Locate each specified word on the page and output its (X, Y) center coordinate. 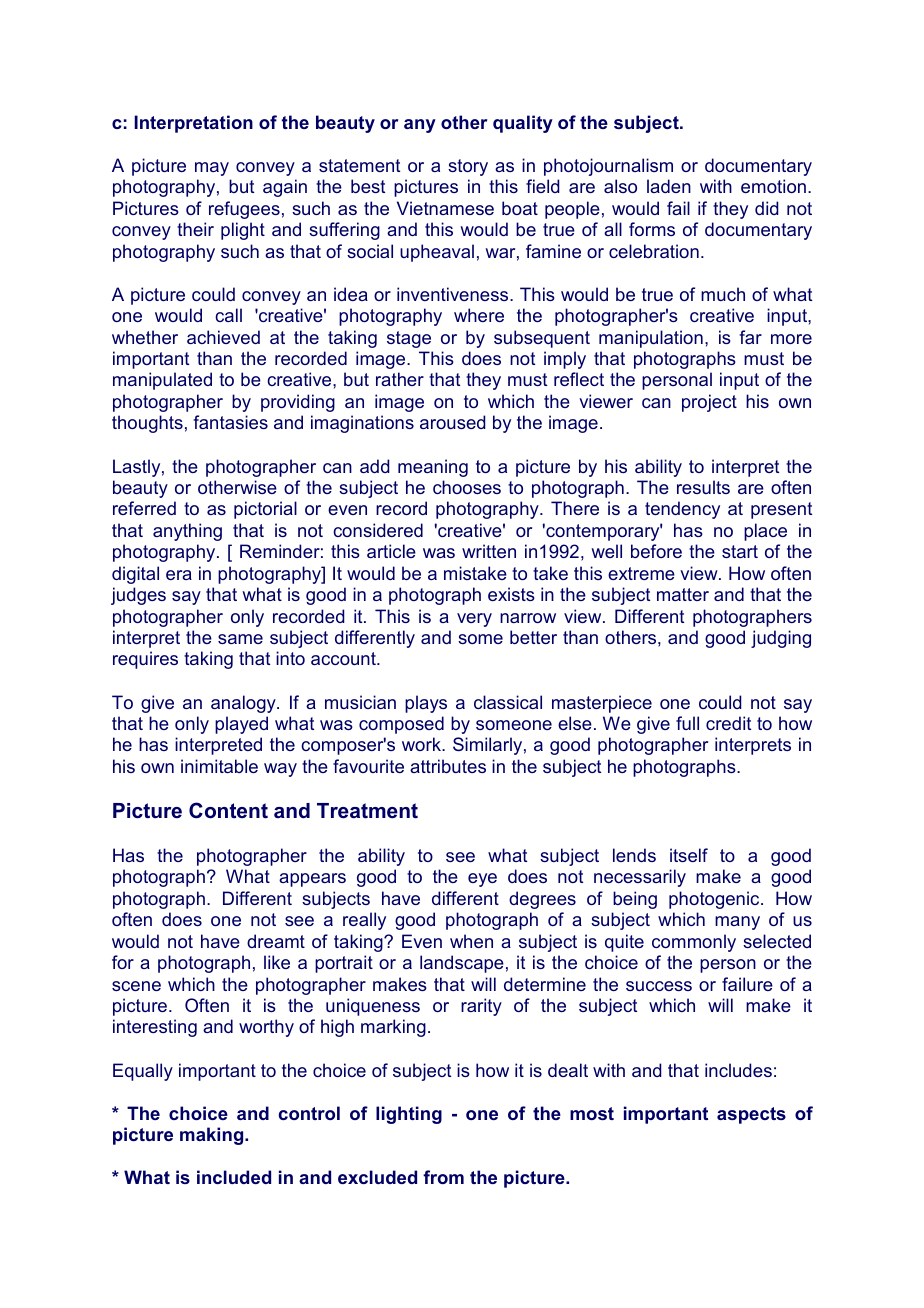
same (240, 639)
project (709, 403)
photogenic (715, 900)
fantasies (230, 422)
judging (781, 639)
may (212, 169)
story (468, 167)
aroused (453, 422)
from (443, 1177)
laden (669, 186)
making (213, 1136)
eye (482, 880)
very (474, 620)
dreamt (276, 941)
